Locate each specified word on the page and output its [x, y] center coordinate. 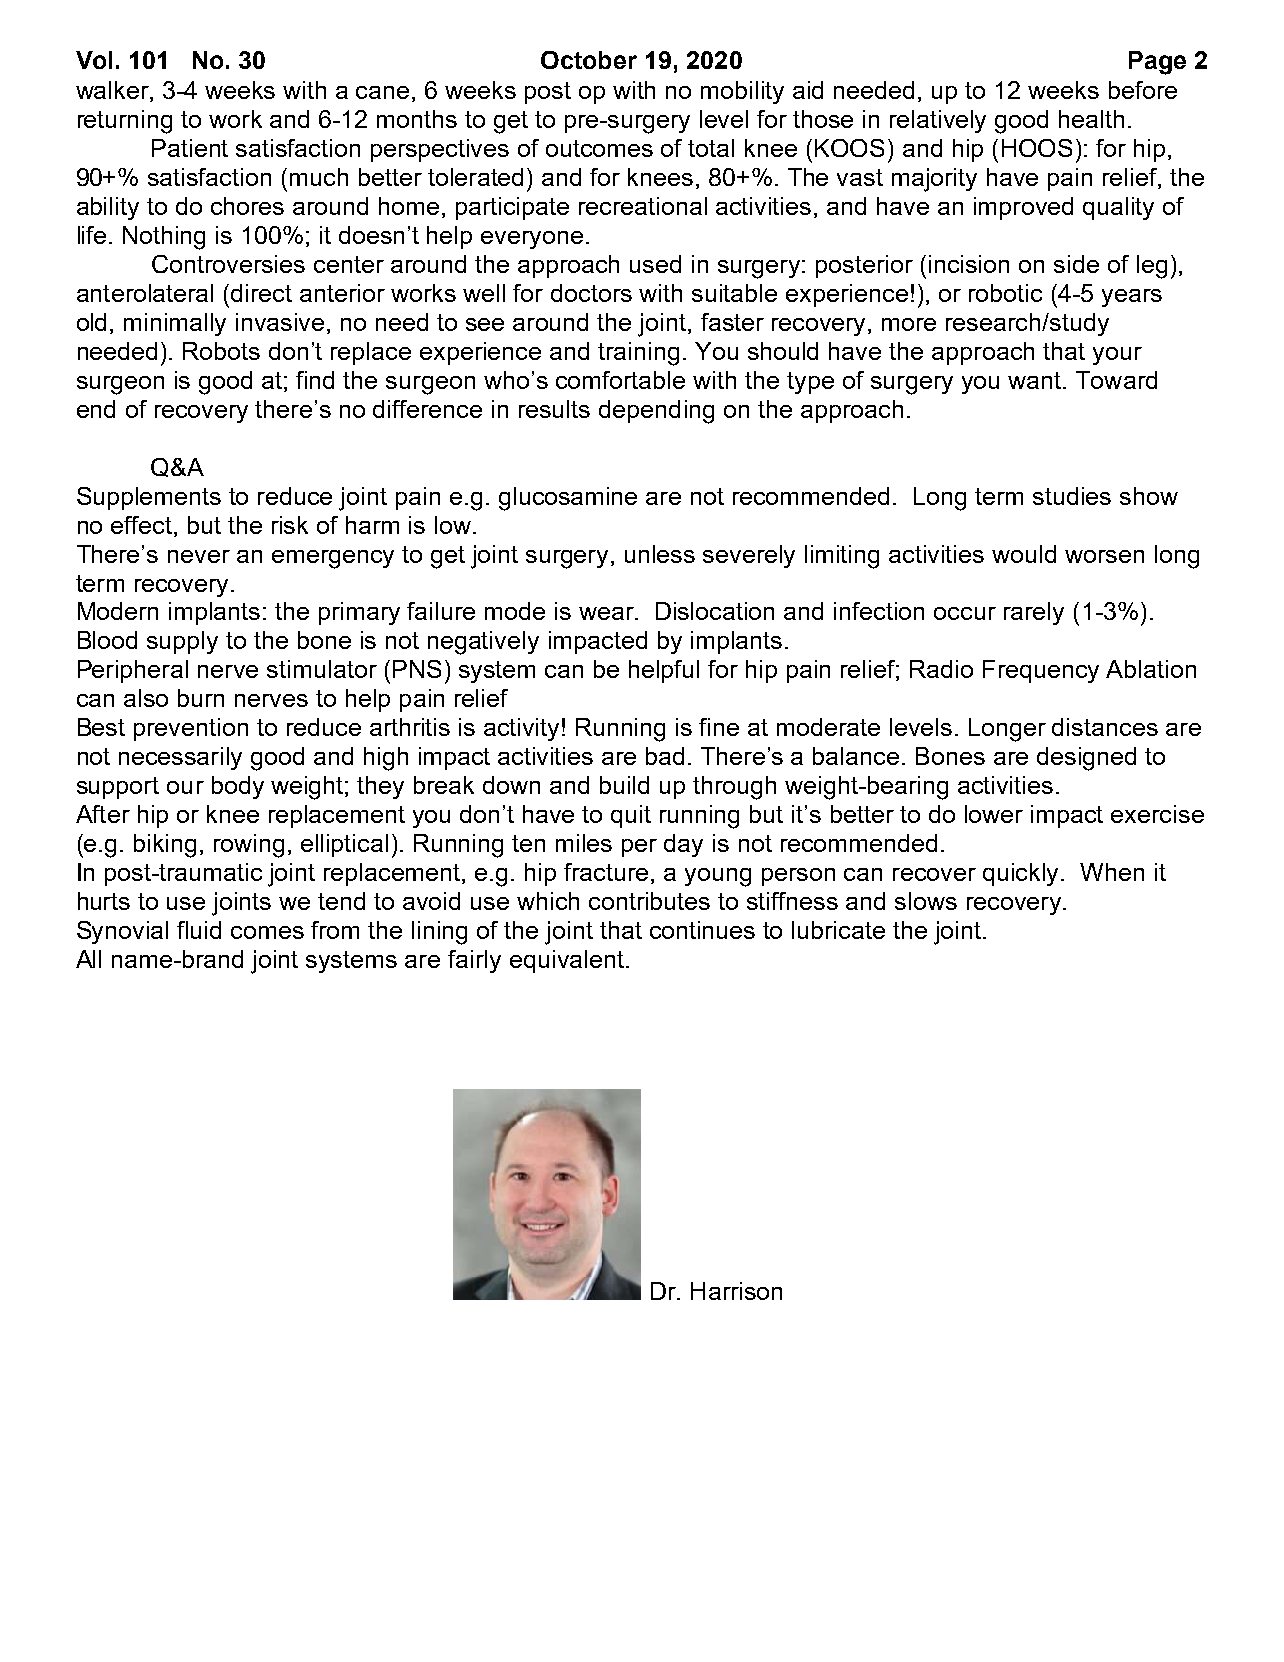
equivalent [567, 961]
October [589, 60]
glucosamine [568, 499]
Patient [190, 148]
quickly [1022, 874]
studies [1072, 496]
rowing [249, 846]
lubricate [838, 930]
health [1091, 119]
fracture [608, 873]
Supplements [149, 498]
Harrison [736, 1291]
